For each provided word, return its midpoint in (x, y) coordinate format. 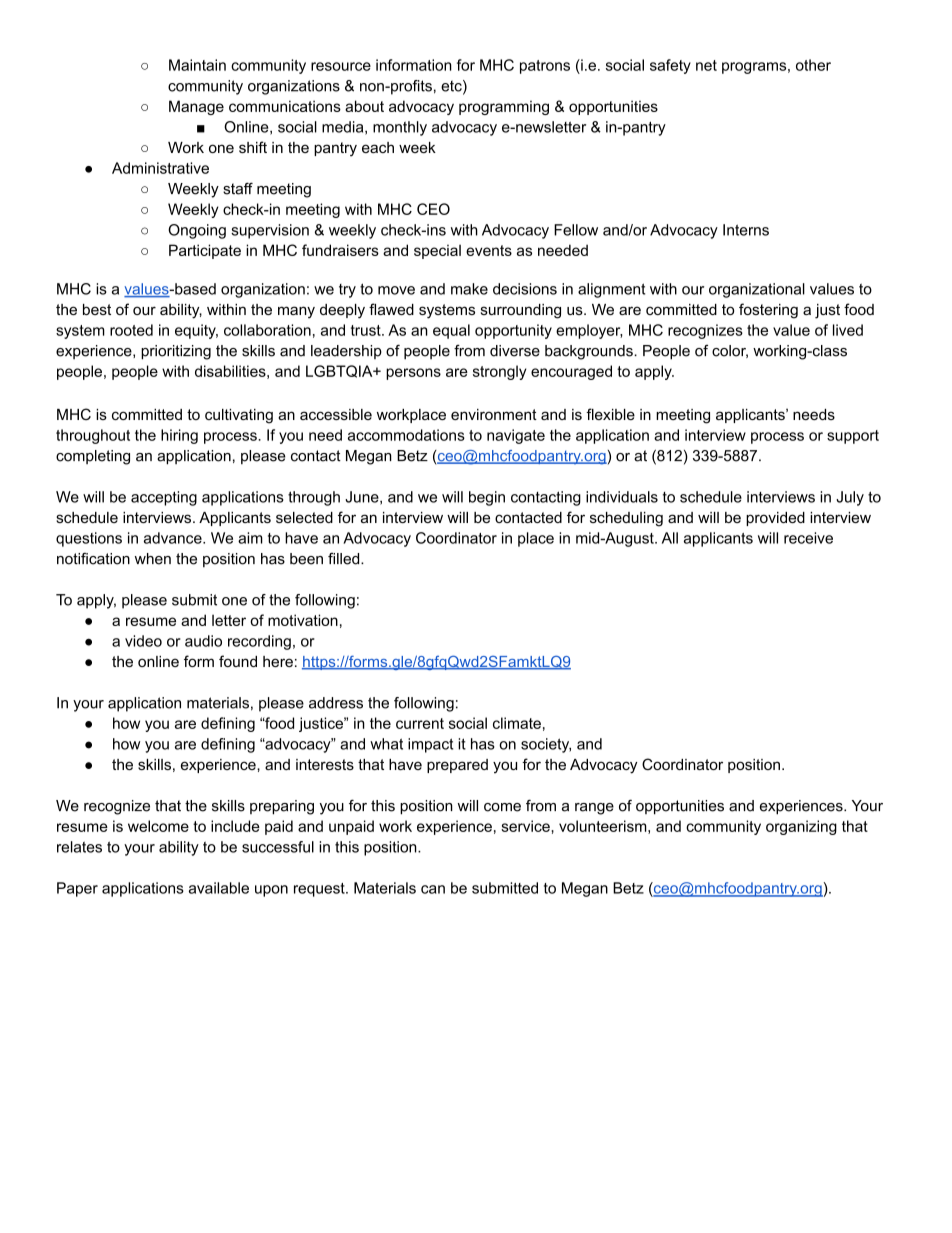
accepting (164, 498)
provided (775, 519)
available (219, 888)
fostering (768, 311)
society (546, 745)
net (706, 65)
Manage (196, 107)
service (526, 826)
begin (487, 498)
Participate (205, 251)
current (420, 723)
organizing (801, 827)
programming (504, 107)
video (143, 641)
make (469, 289)
